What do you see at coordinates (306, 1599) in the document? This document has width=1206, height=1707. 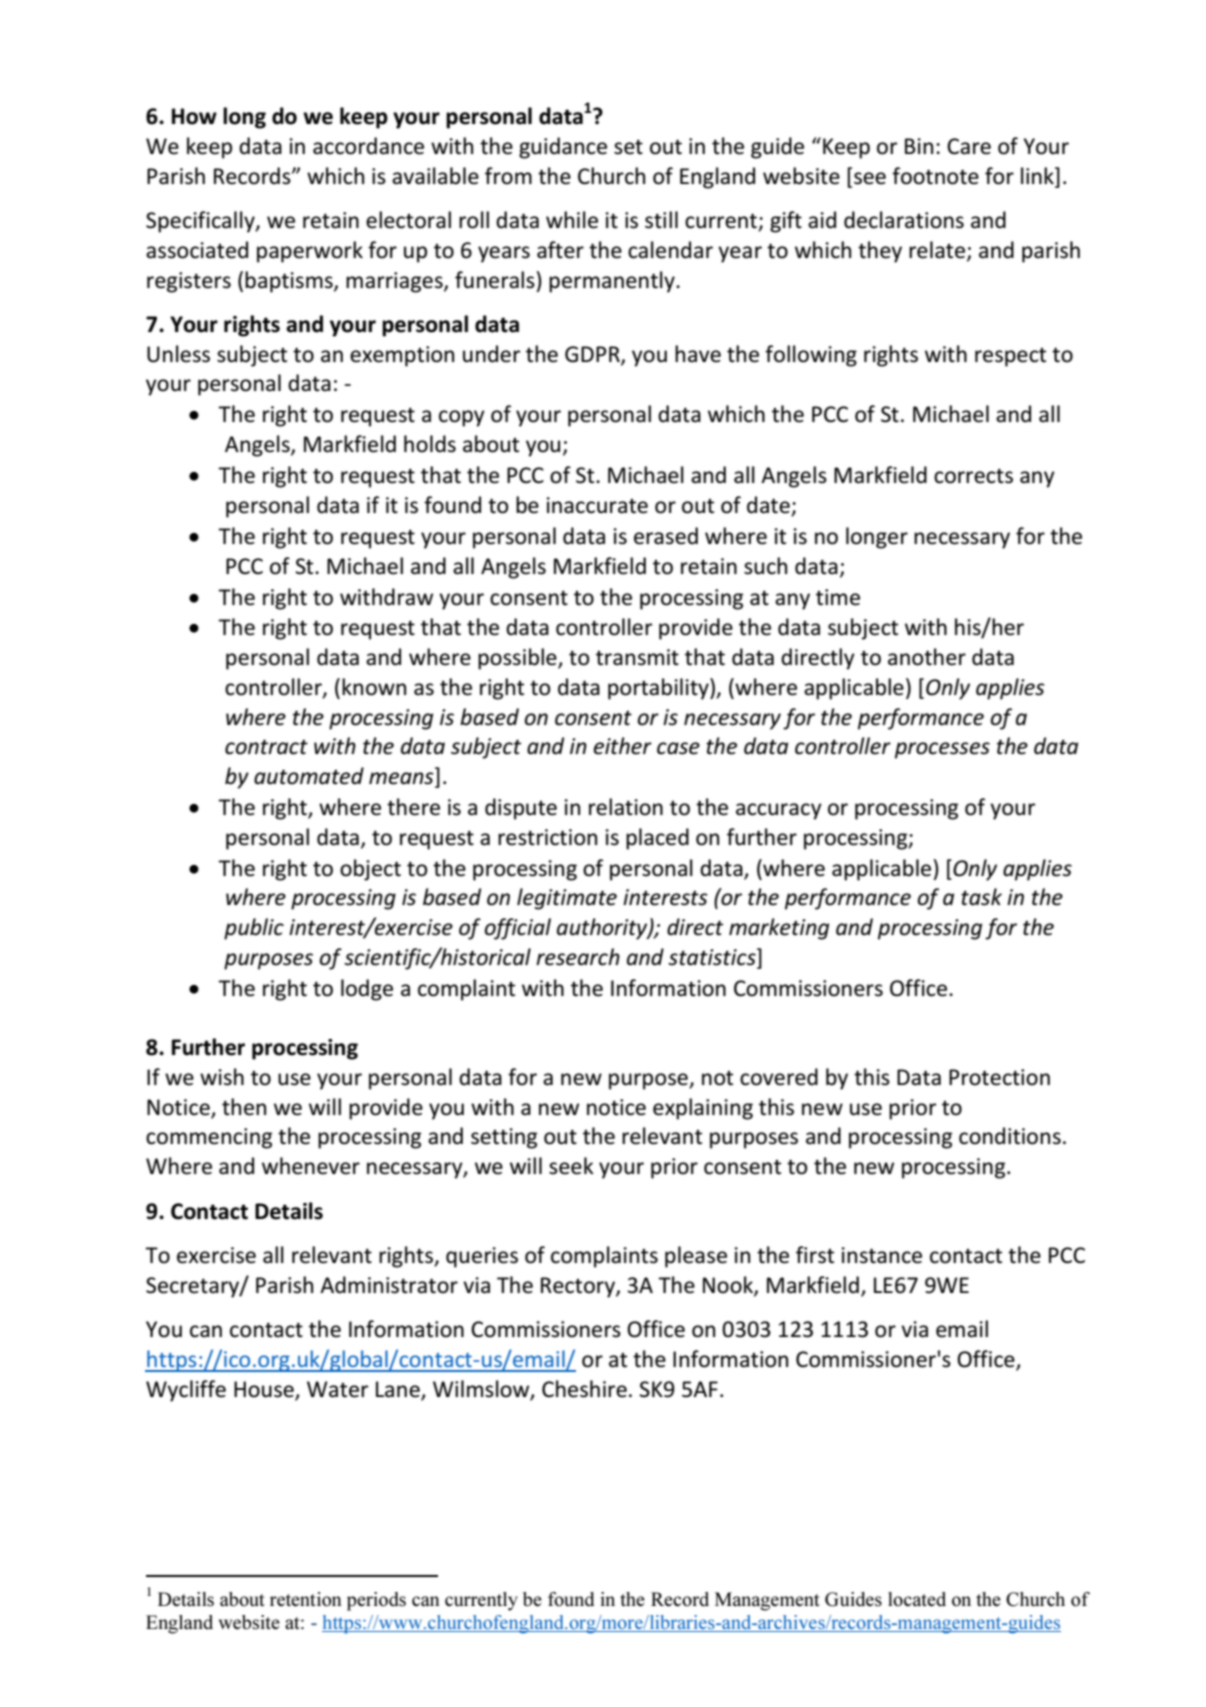 I see `retention` at bounding box center [306, 1599].
